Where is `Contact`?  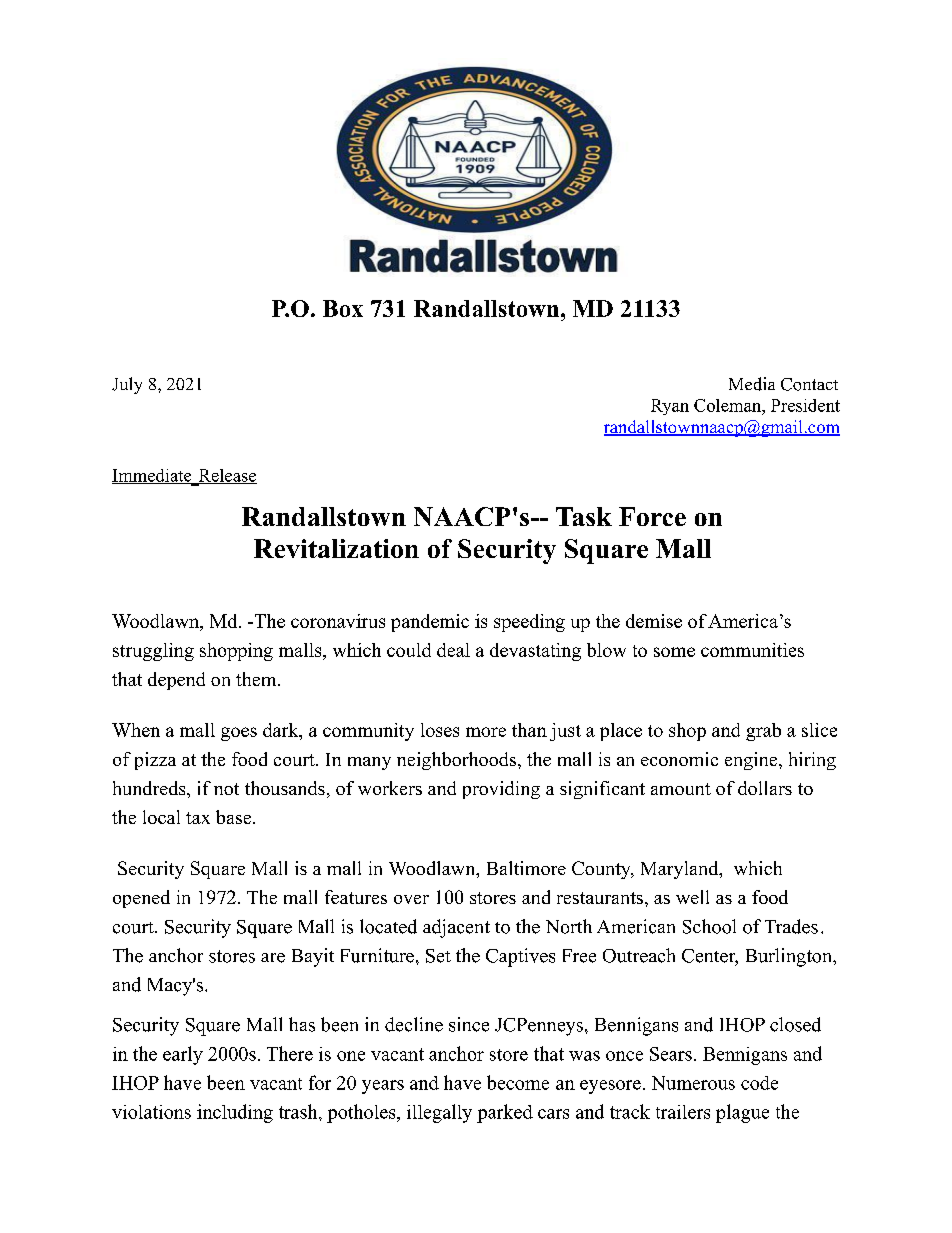
Contact is located at coordinates (809, 384).
